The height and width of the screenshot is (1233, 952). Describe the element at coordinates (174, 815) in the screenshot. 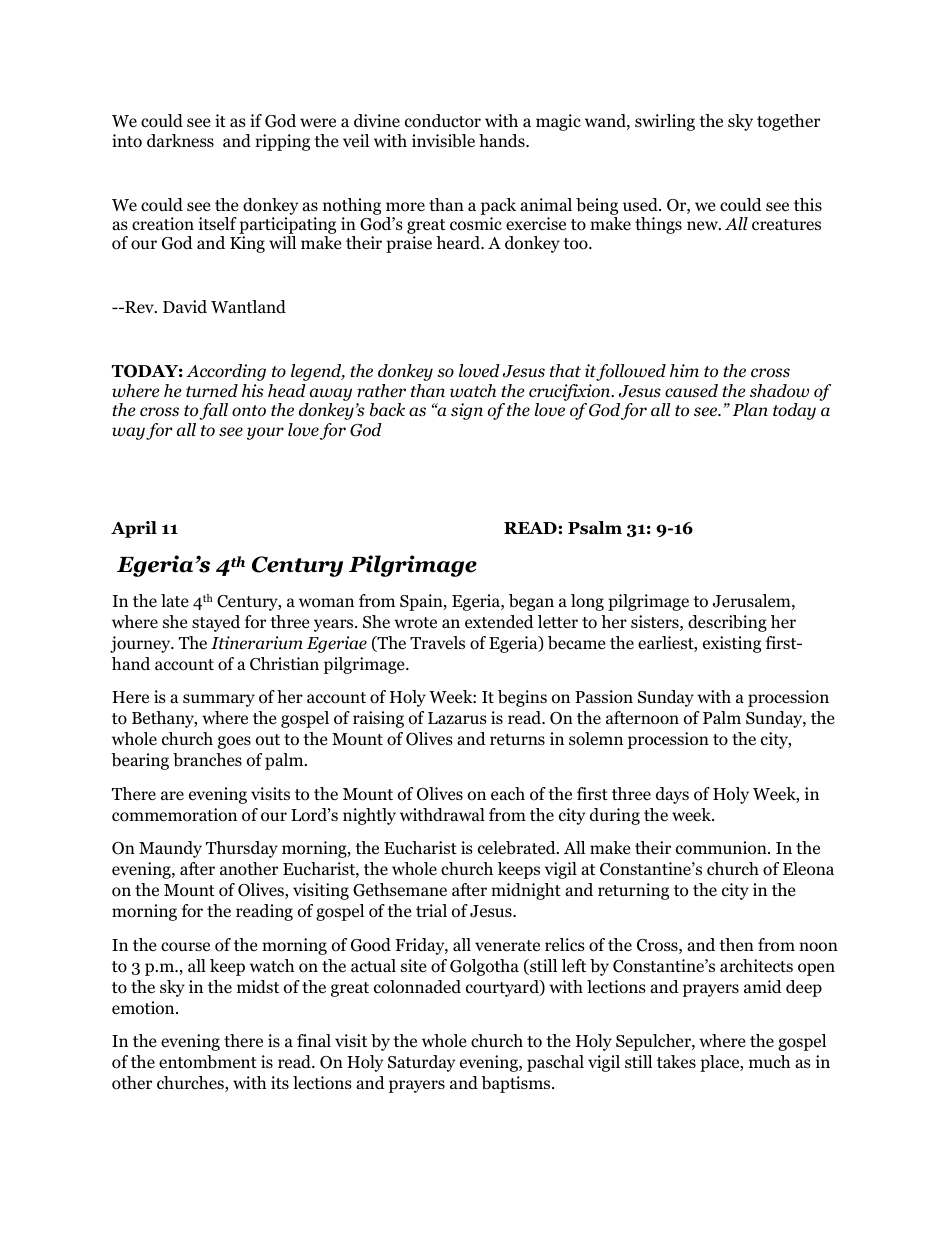

I see `commemoration` at that location.
